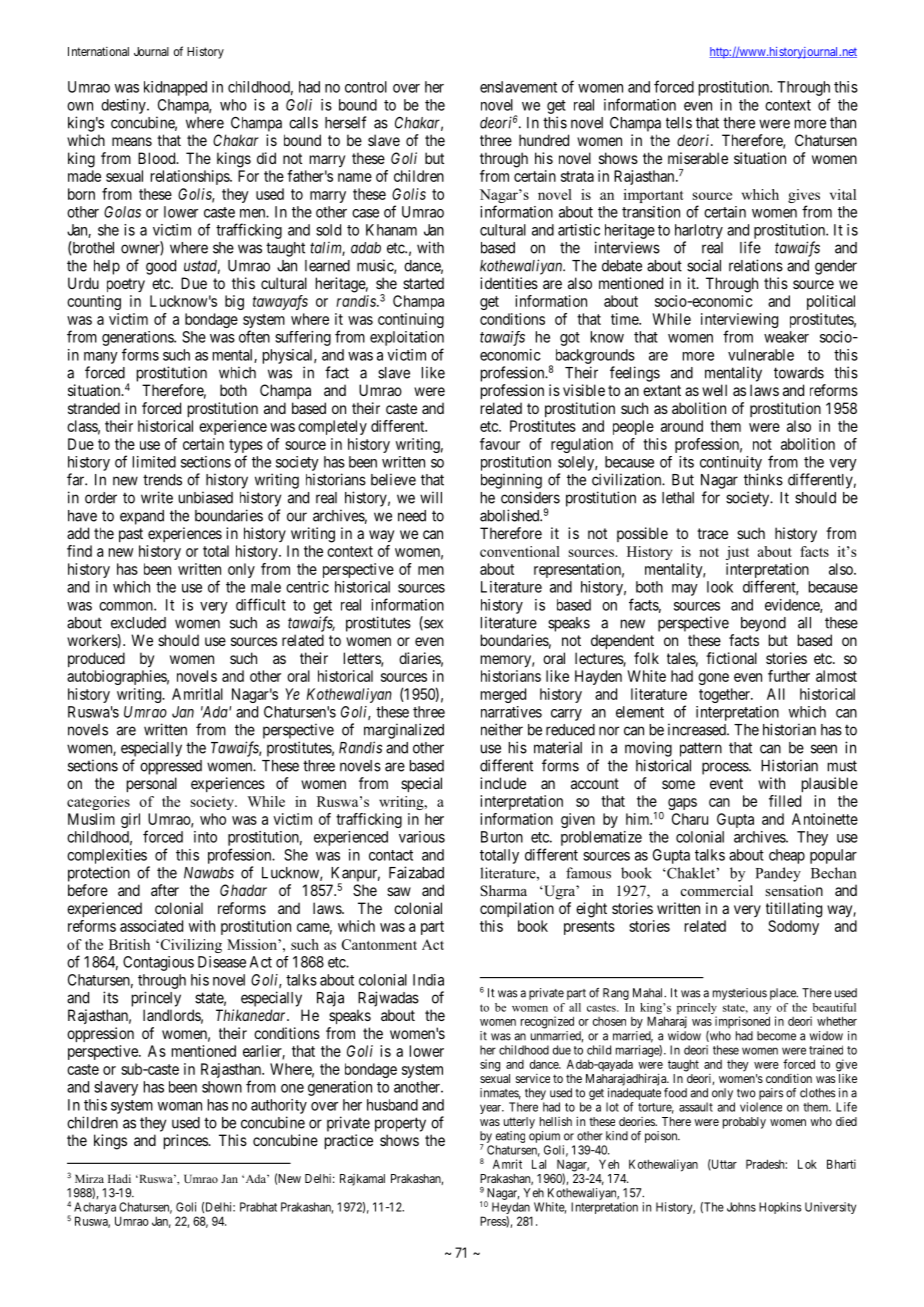 This document has width=924, height=1307. What do you see at coordinates (366, 87) in the document?
I see `control` at bounding box center [366, 87].
